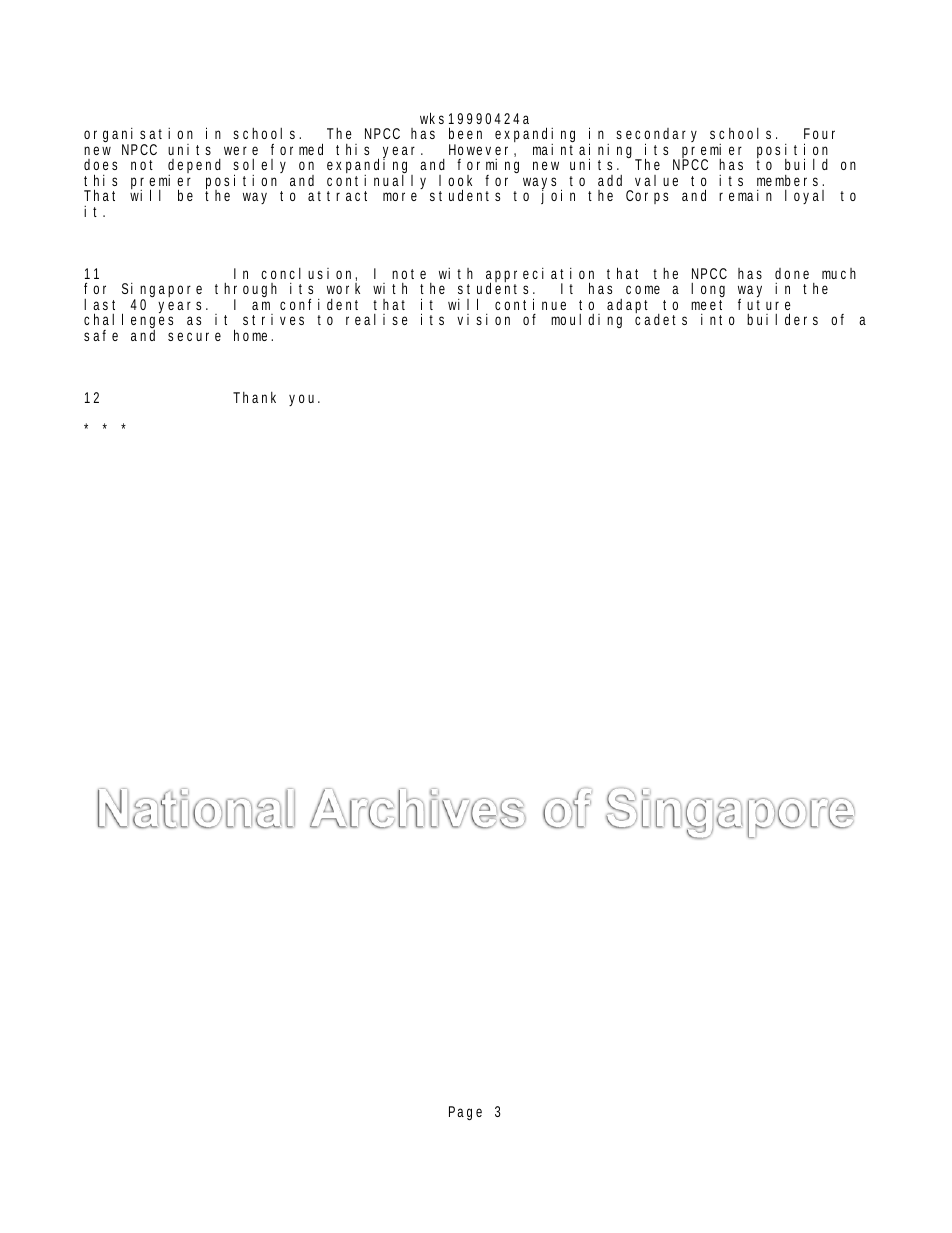 The width and height of the image is (952, 1233). I want to click on maintaining, so click(585, 152).
